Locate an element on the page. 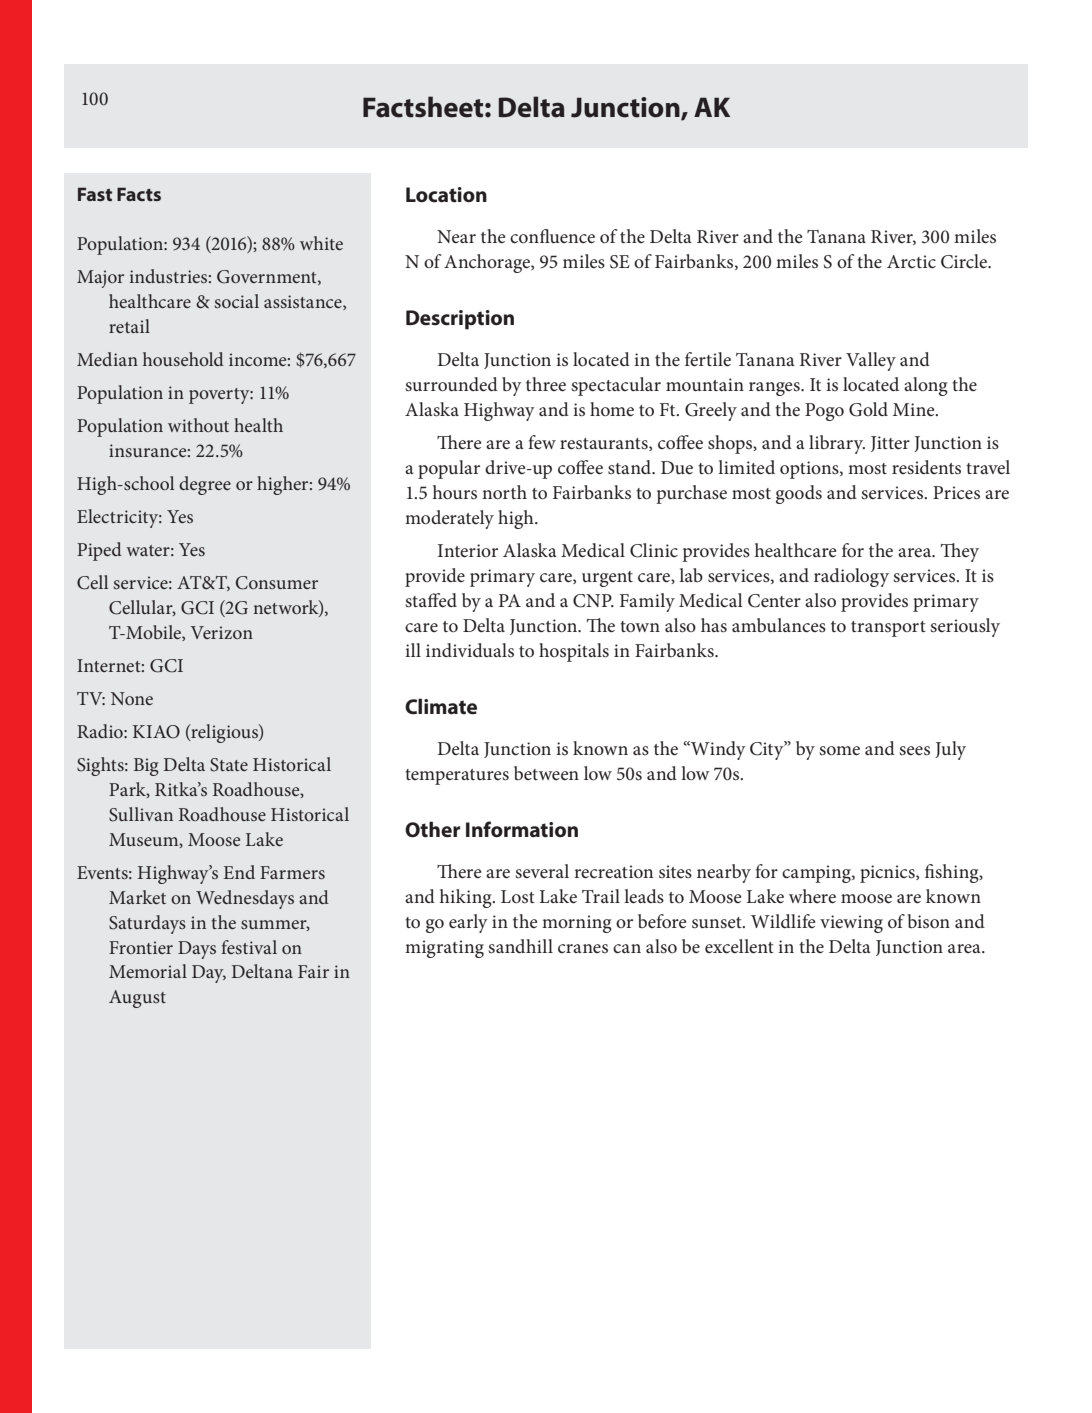  sandhill is located at coordinates (521, 946).
